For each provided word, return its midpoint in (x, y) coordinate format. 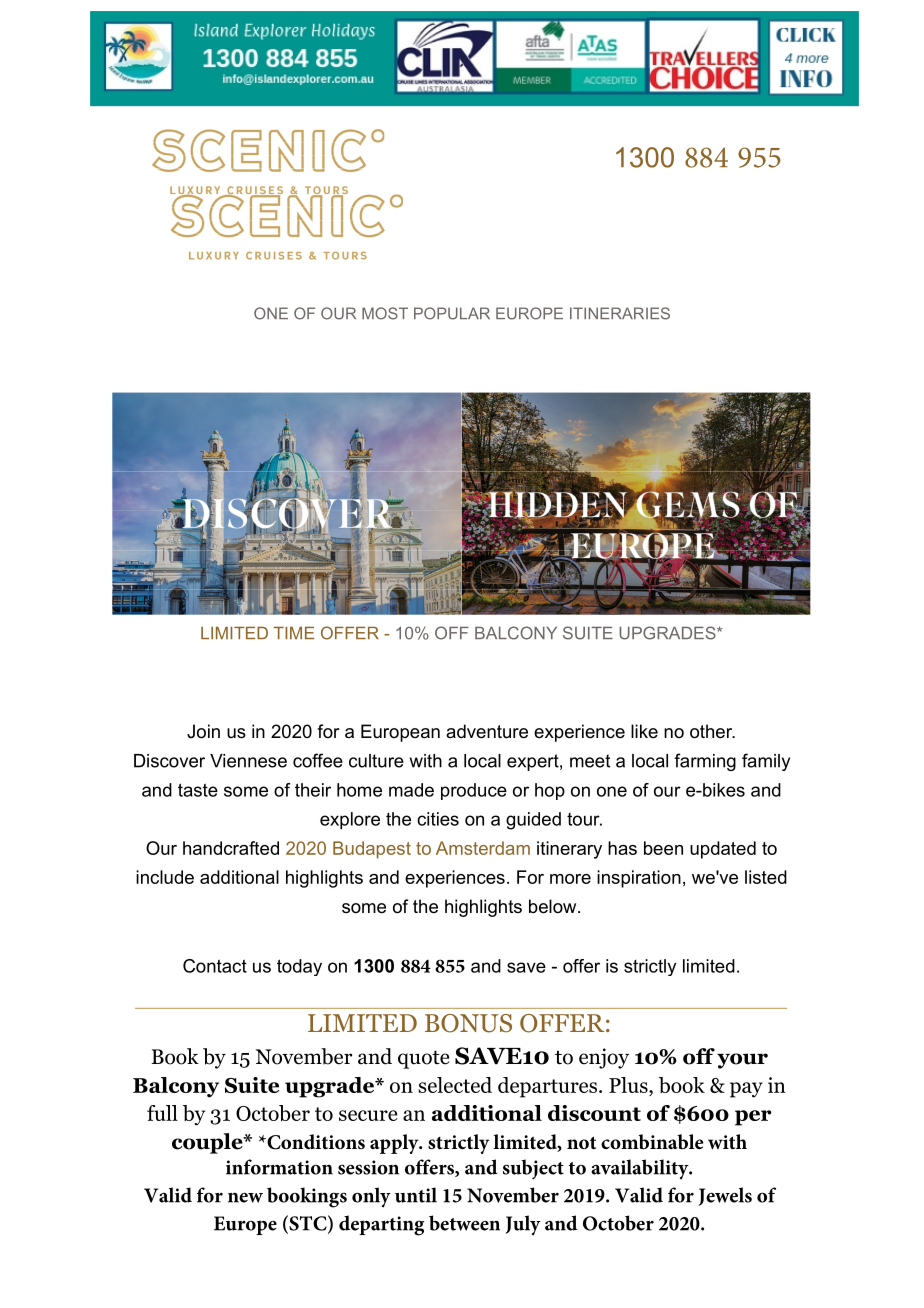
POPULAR (452, 313)
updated (723, 850)
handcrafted (231, 848)
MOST (385, 313)
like (644, 731)
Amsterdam (483, 848)
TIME (293, 633)
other (712, 731)
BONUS (468, 1023)
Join (203, 731)
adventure (487, 731)
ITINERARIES (620, 313)
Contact (215, 966)
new (245, 1197)
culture (376, 761)
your (742, 1061)
